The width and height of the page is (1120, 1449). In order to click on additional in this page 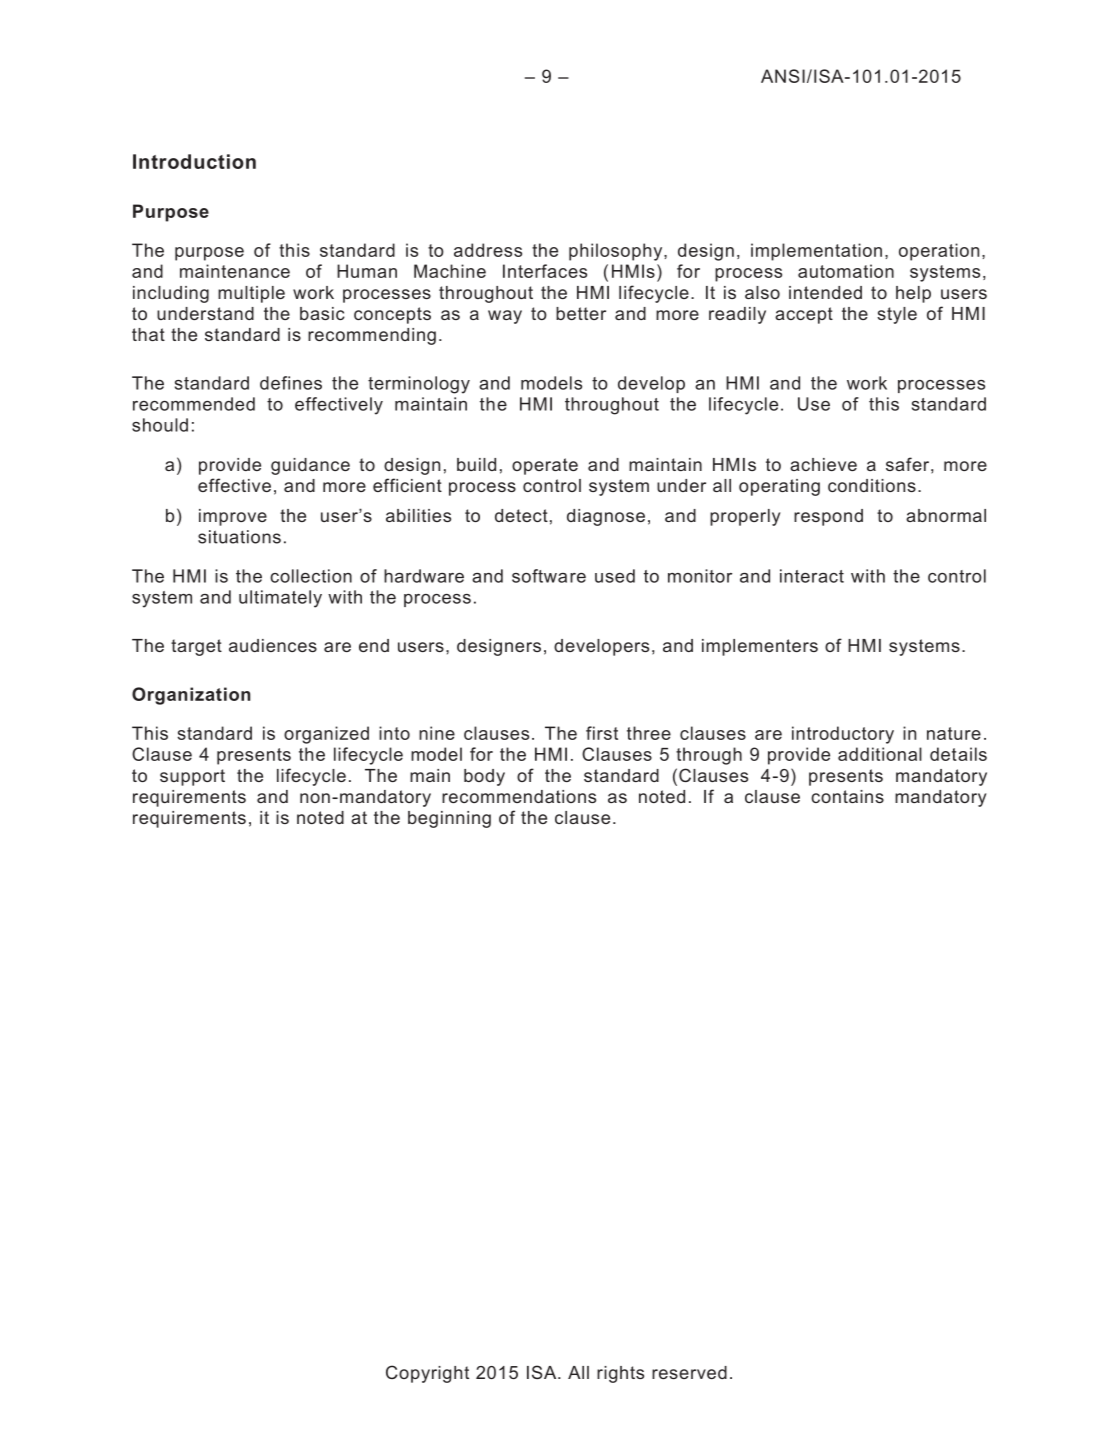, I will do `click(880, 754)`.
